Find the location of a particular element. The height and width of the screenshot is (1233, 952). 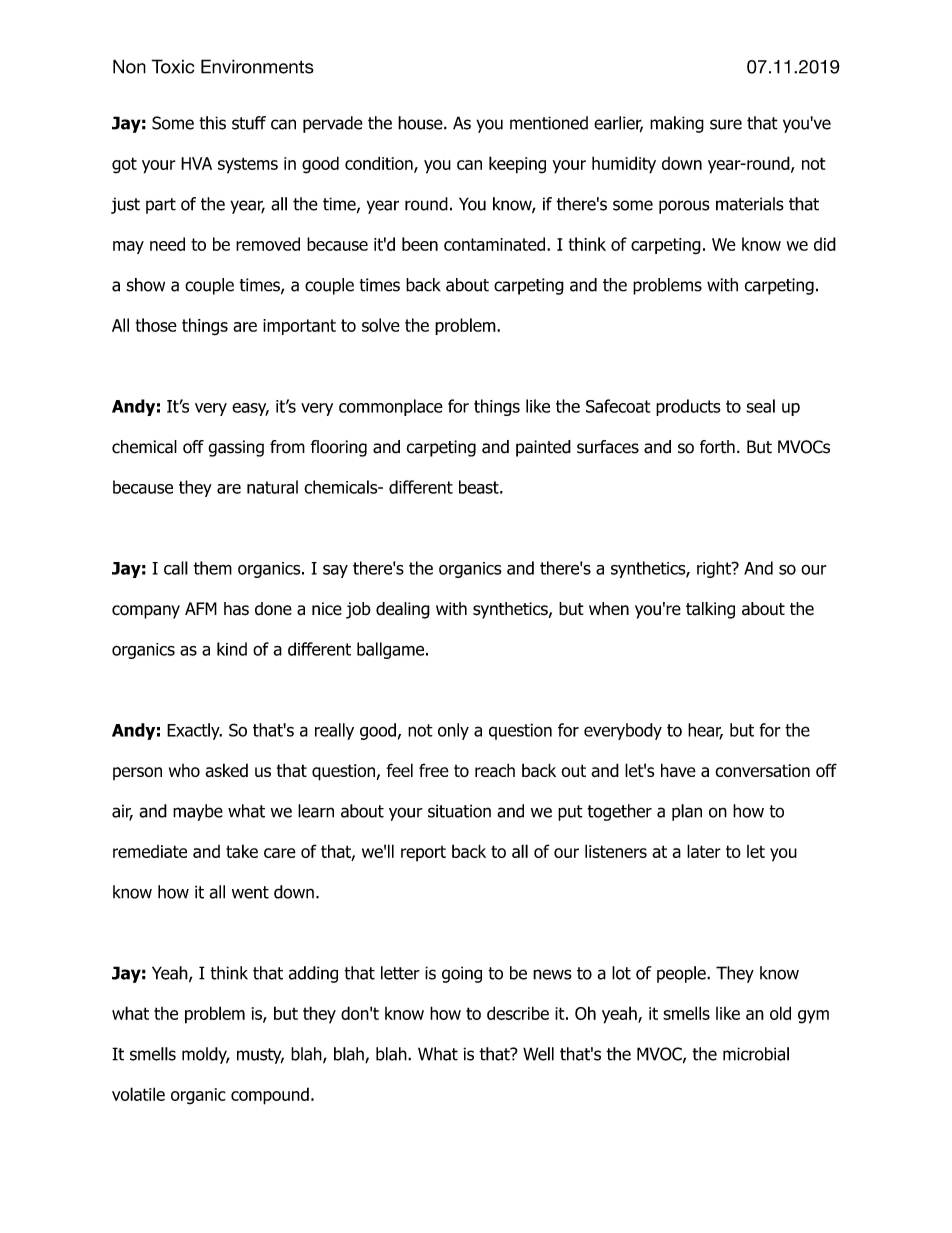

Exactly is located at coordinates (194, 731).
